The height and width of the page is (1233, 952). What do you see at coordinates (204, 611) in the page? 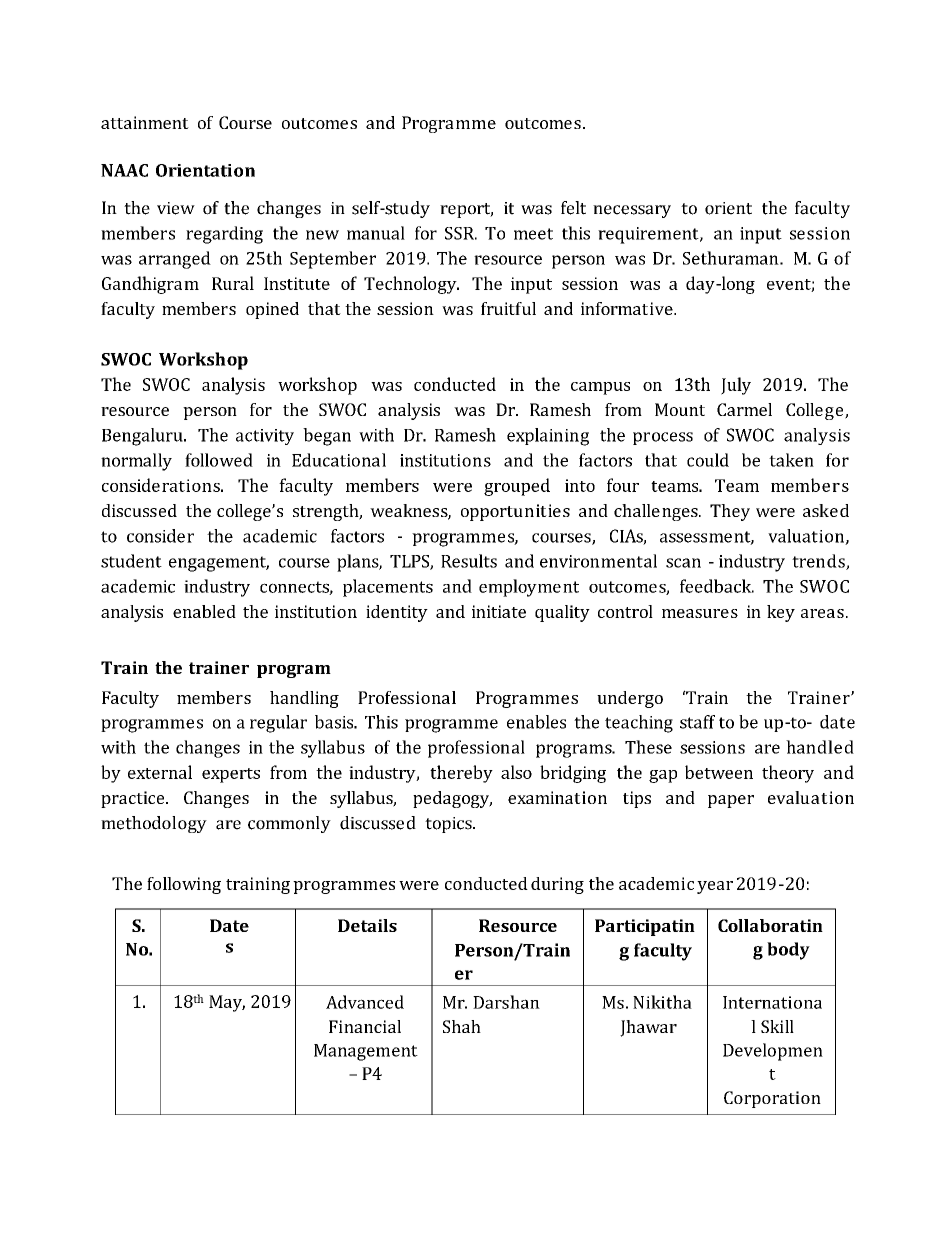
I see `enabled` at bounding box center [204, 611].
